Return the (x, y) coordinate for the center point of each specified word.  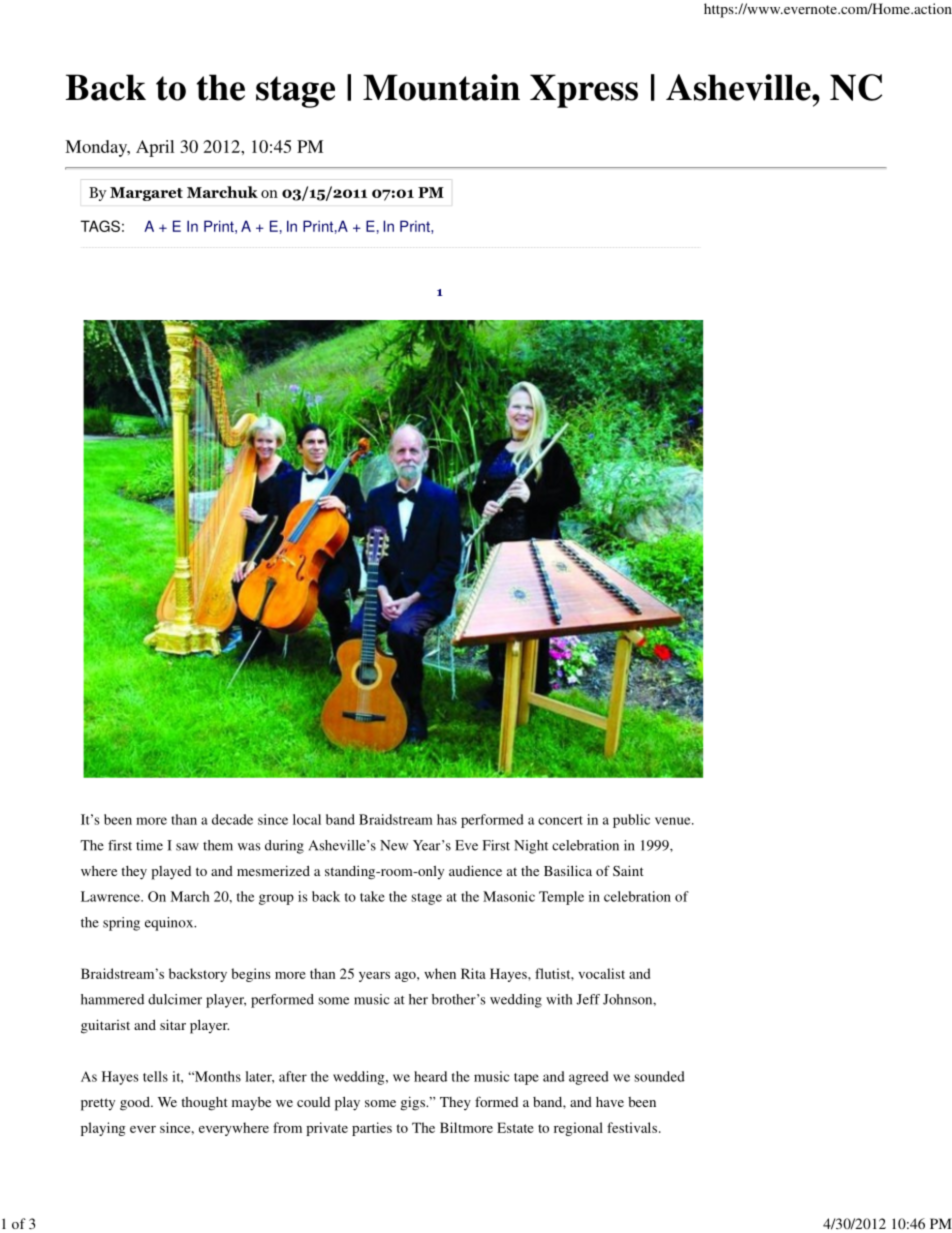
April (155, 148)
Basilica (568, 870)
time (149, 845)
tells (155, 1076)
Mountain (441, 87)
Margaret (146, 194)
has (447, 819)
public (631, 821)
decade (232, 819)
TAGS (100, 226)
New (394, 845)
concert (560, 820)
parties (372, 1129)
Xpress (584, 91)
